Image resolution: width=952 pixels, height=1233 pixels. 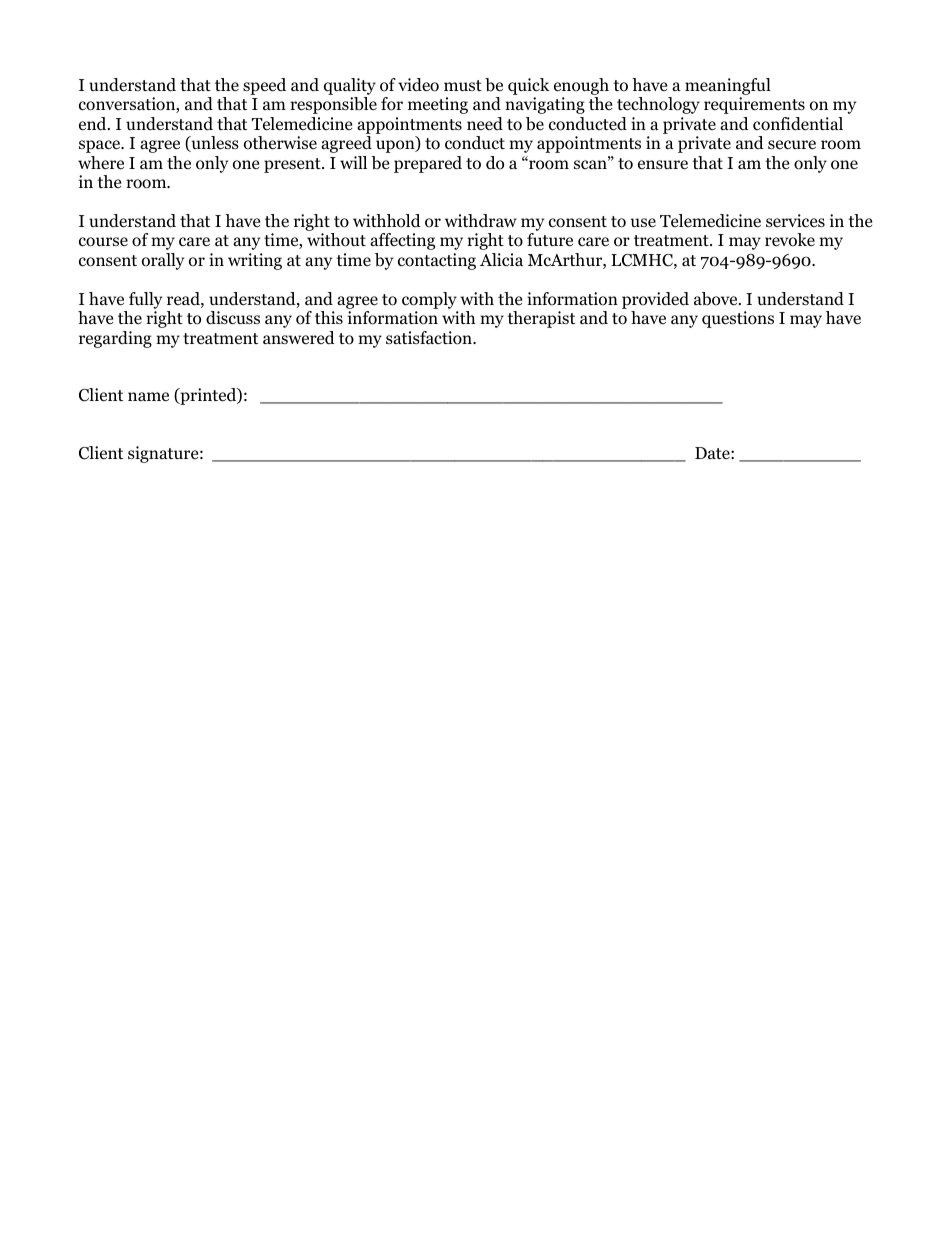 I want to click on revoke, so click(x=790, y=240).
